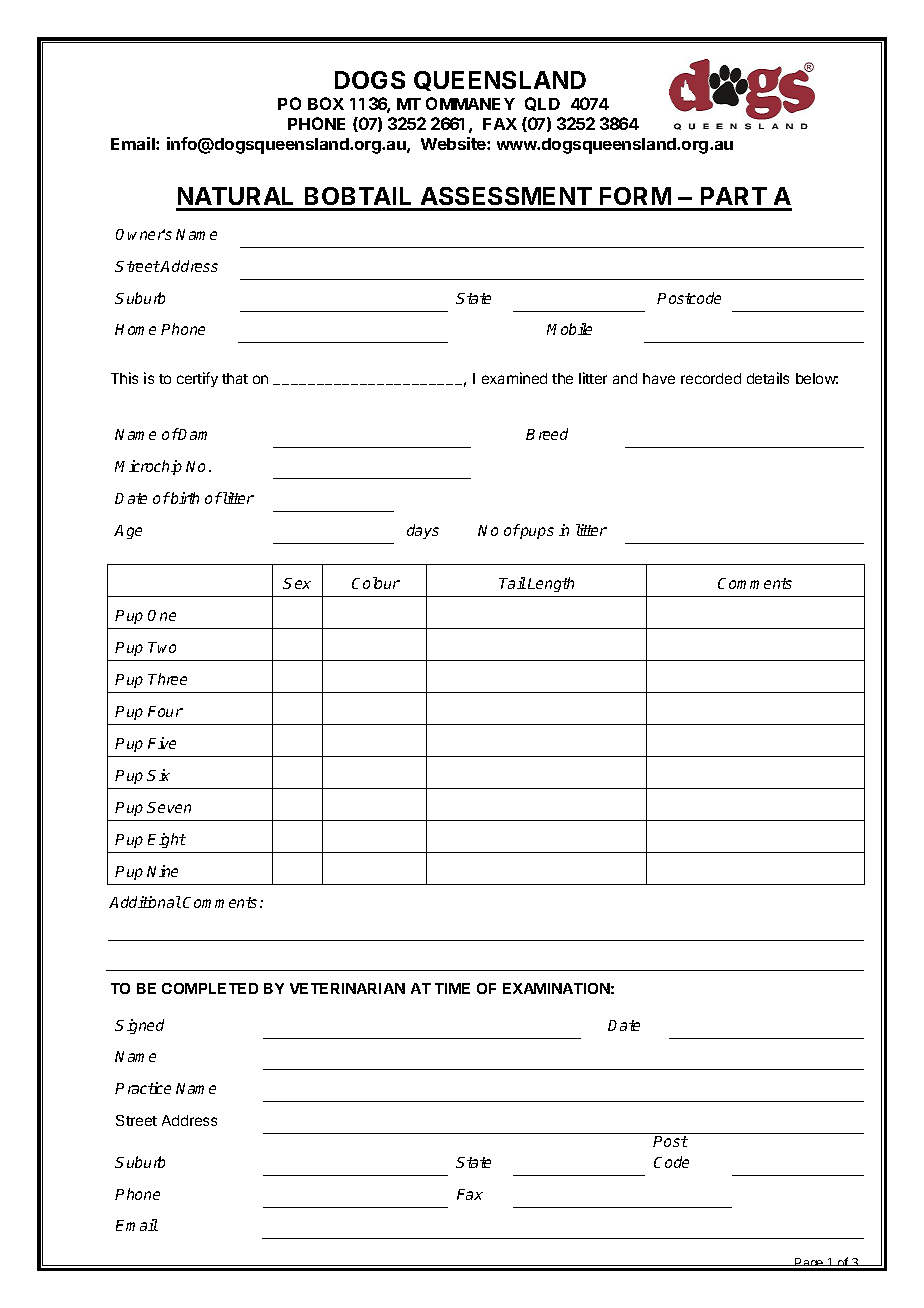  I want to click on Length, so click(551, 584).
